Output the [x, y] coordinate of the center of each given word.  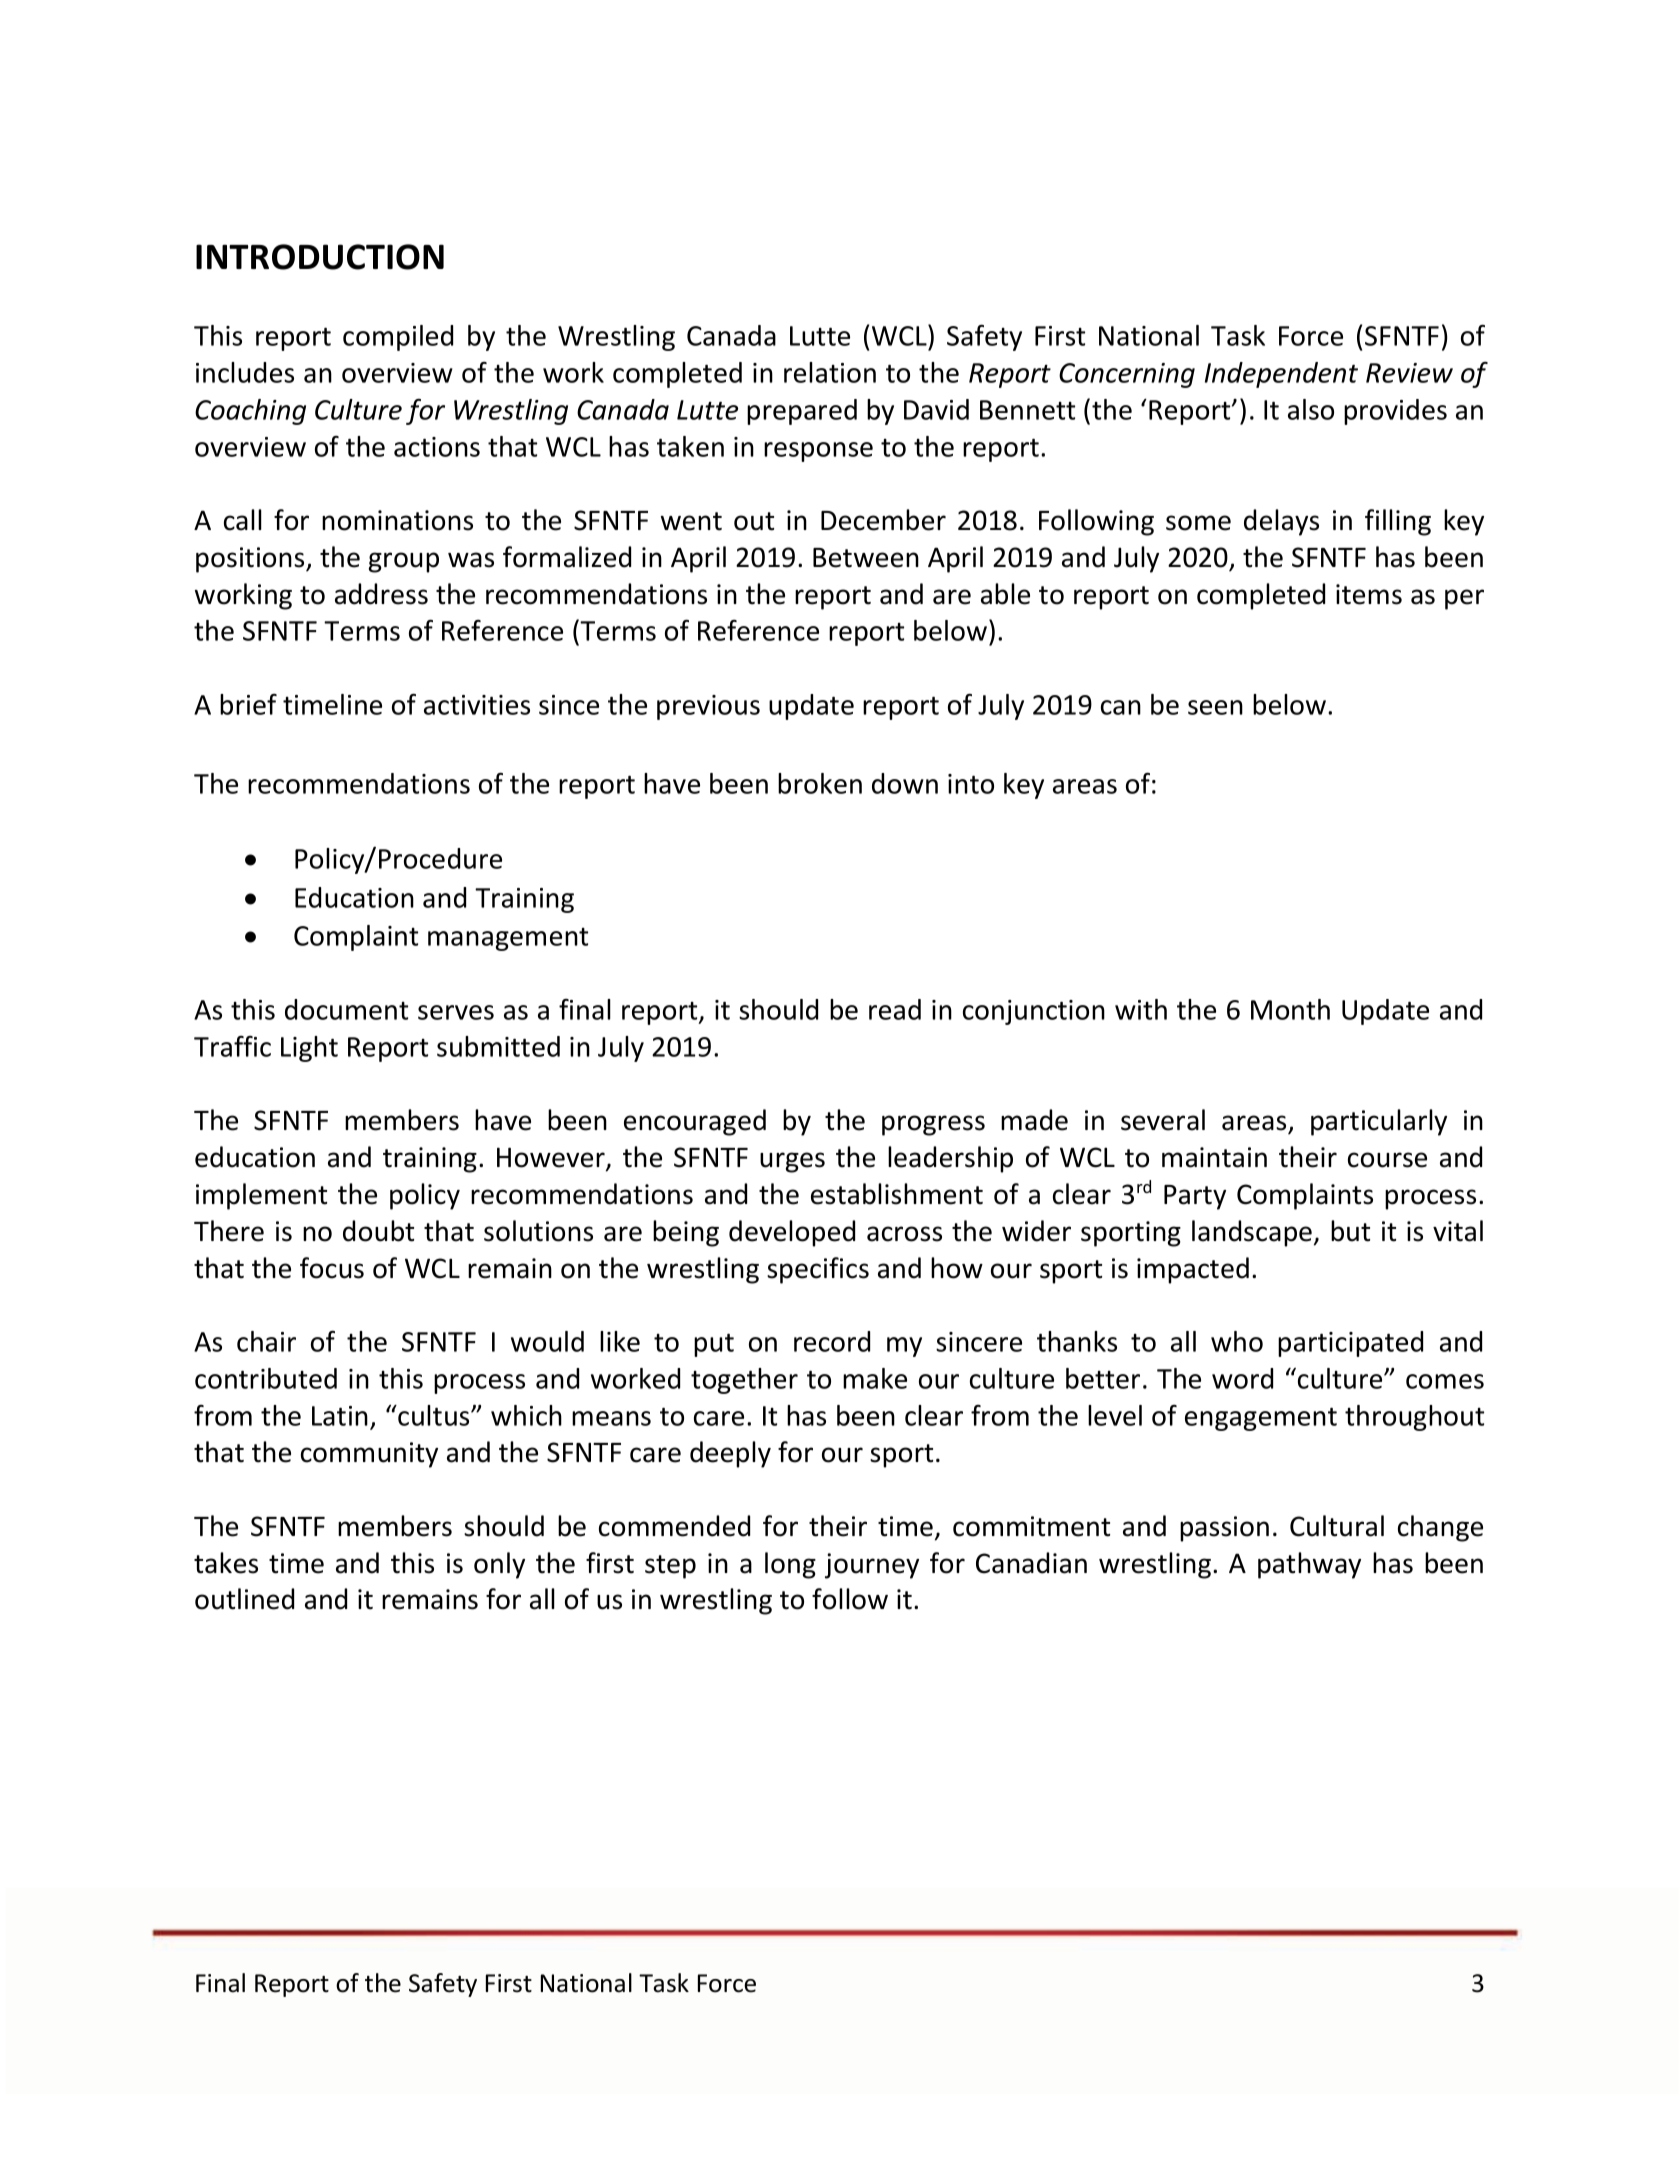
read [895, 1009]
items [1369, 594]
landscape [1253, 1233]
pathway [1309, 1565]
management [508, 939]
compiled [398, 338]
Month [1290, 1009]
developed [792, 1233]
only [499, 1565]
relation [830, 372]
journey [872, 1566]
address [381, 594]
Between [866, 558]
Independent [1281, 375]
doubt [378, 1231]
